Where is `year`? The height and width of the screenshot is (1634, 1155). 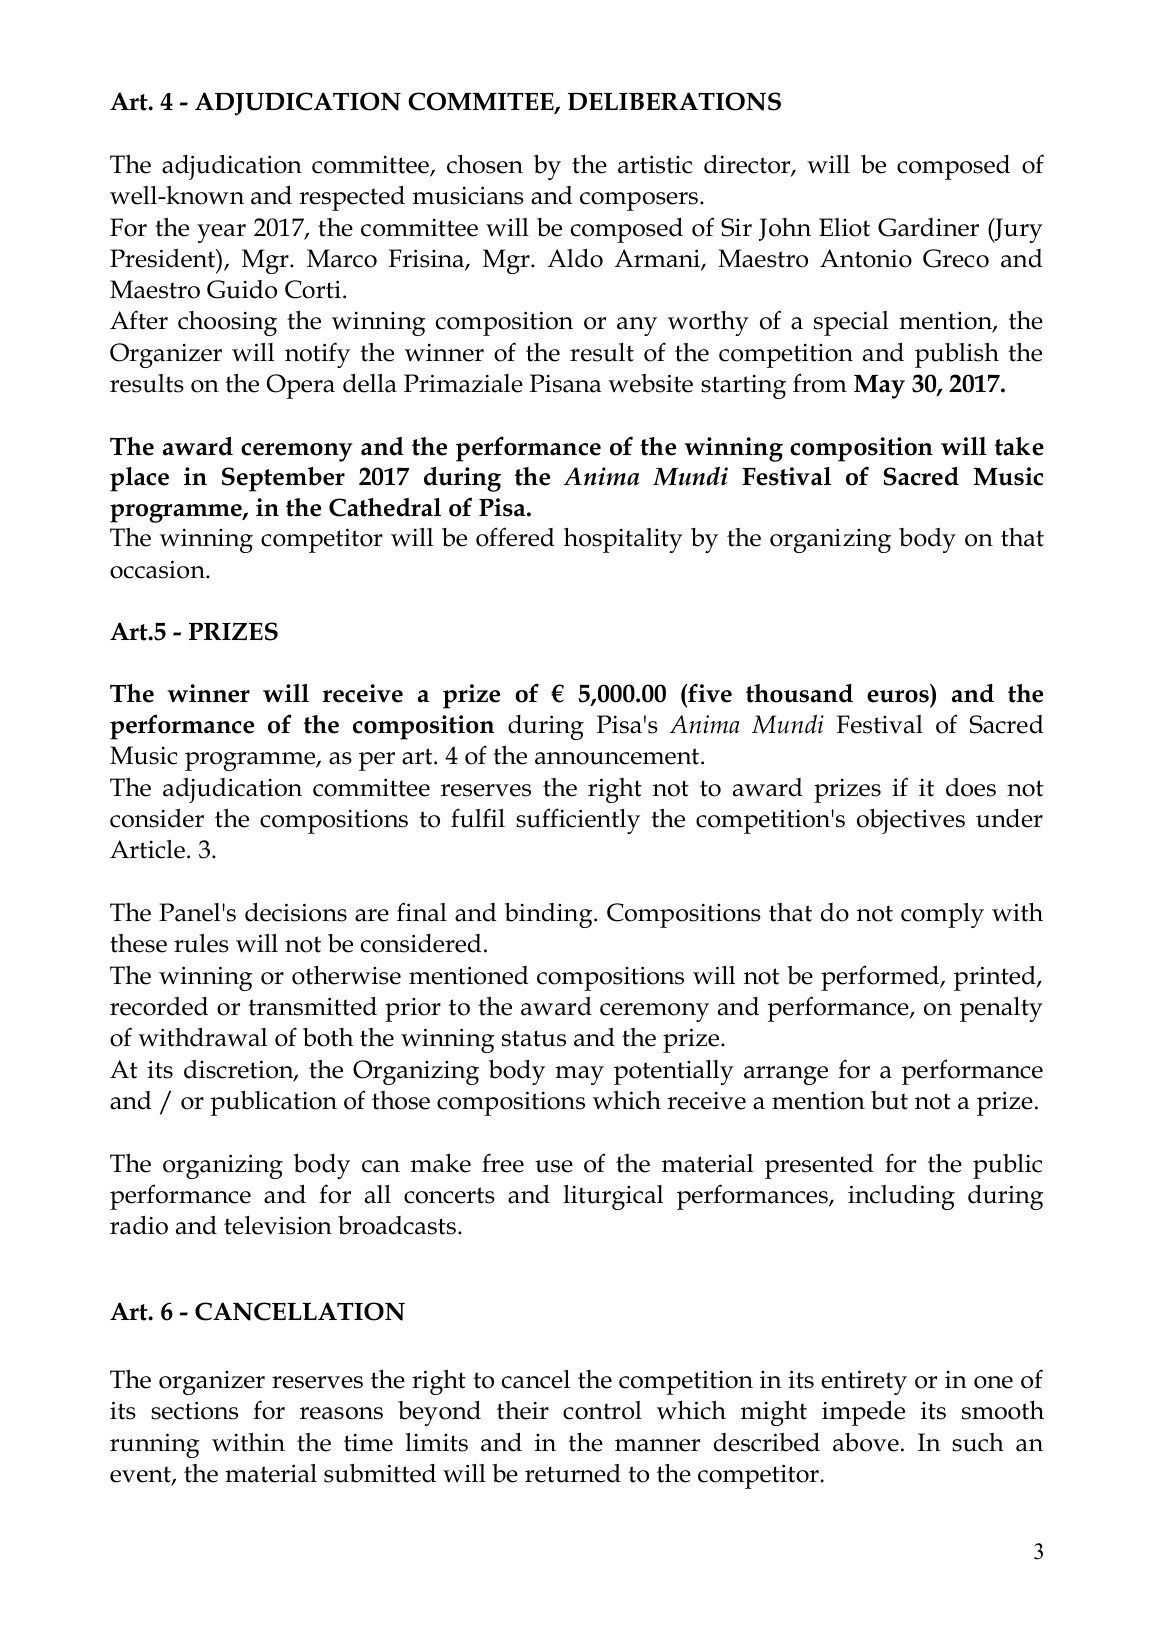 year is located at coordinates (221, 233).
